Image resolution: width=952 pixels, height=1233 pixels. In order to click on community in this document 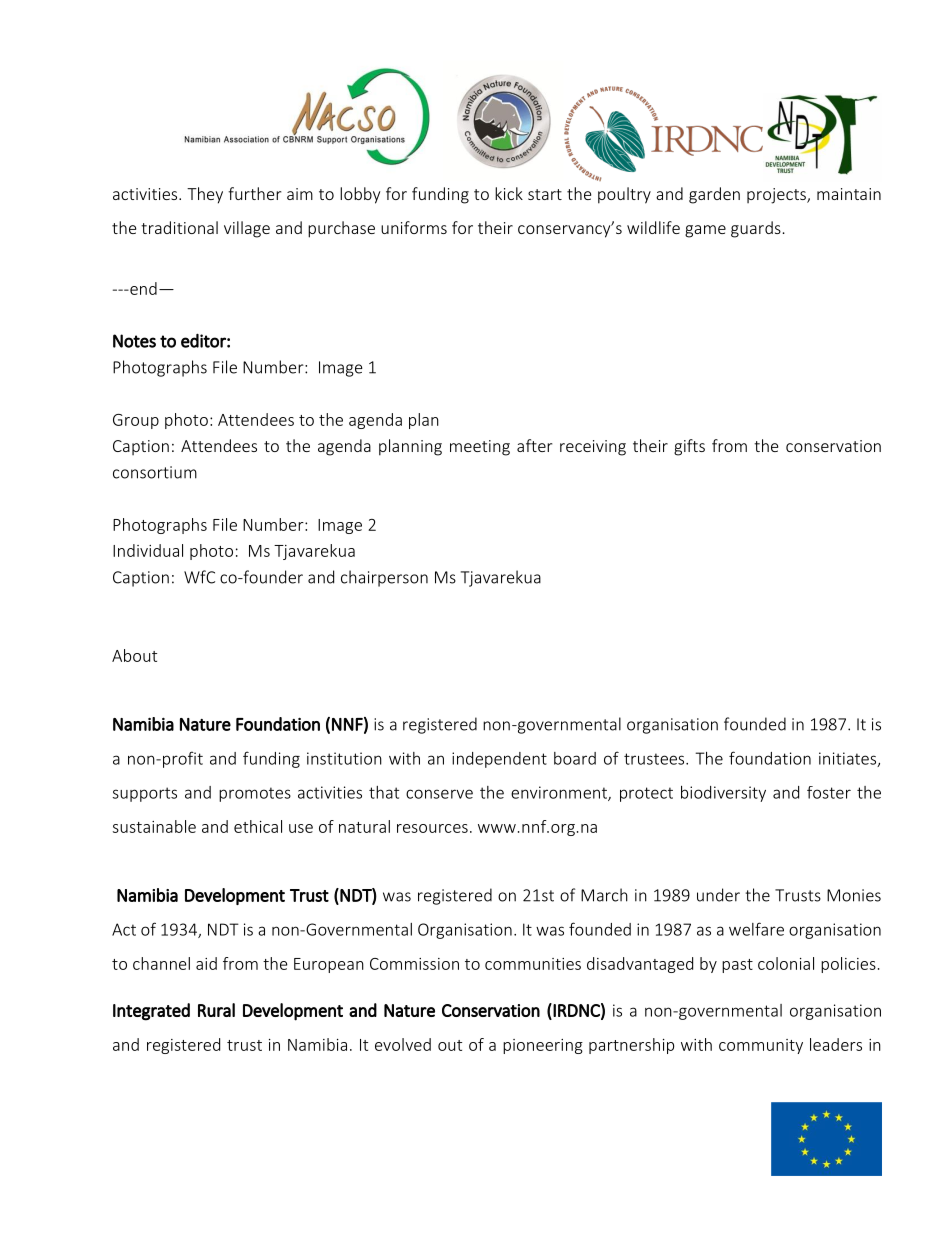, I will do `click(761, 1046)`.
